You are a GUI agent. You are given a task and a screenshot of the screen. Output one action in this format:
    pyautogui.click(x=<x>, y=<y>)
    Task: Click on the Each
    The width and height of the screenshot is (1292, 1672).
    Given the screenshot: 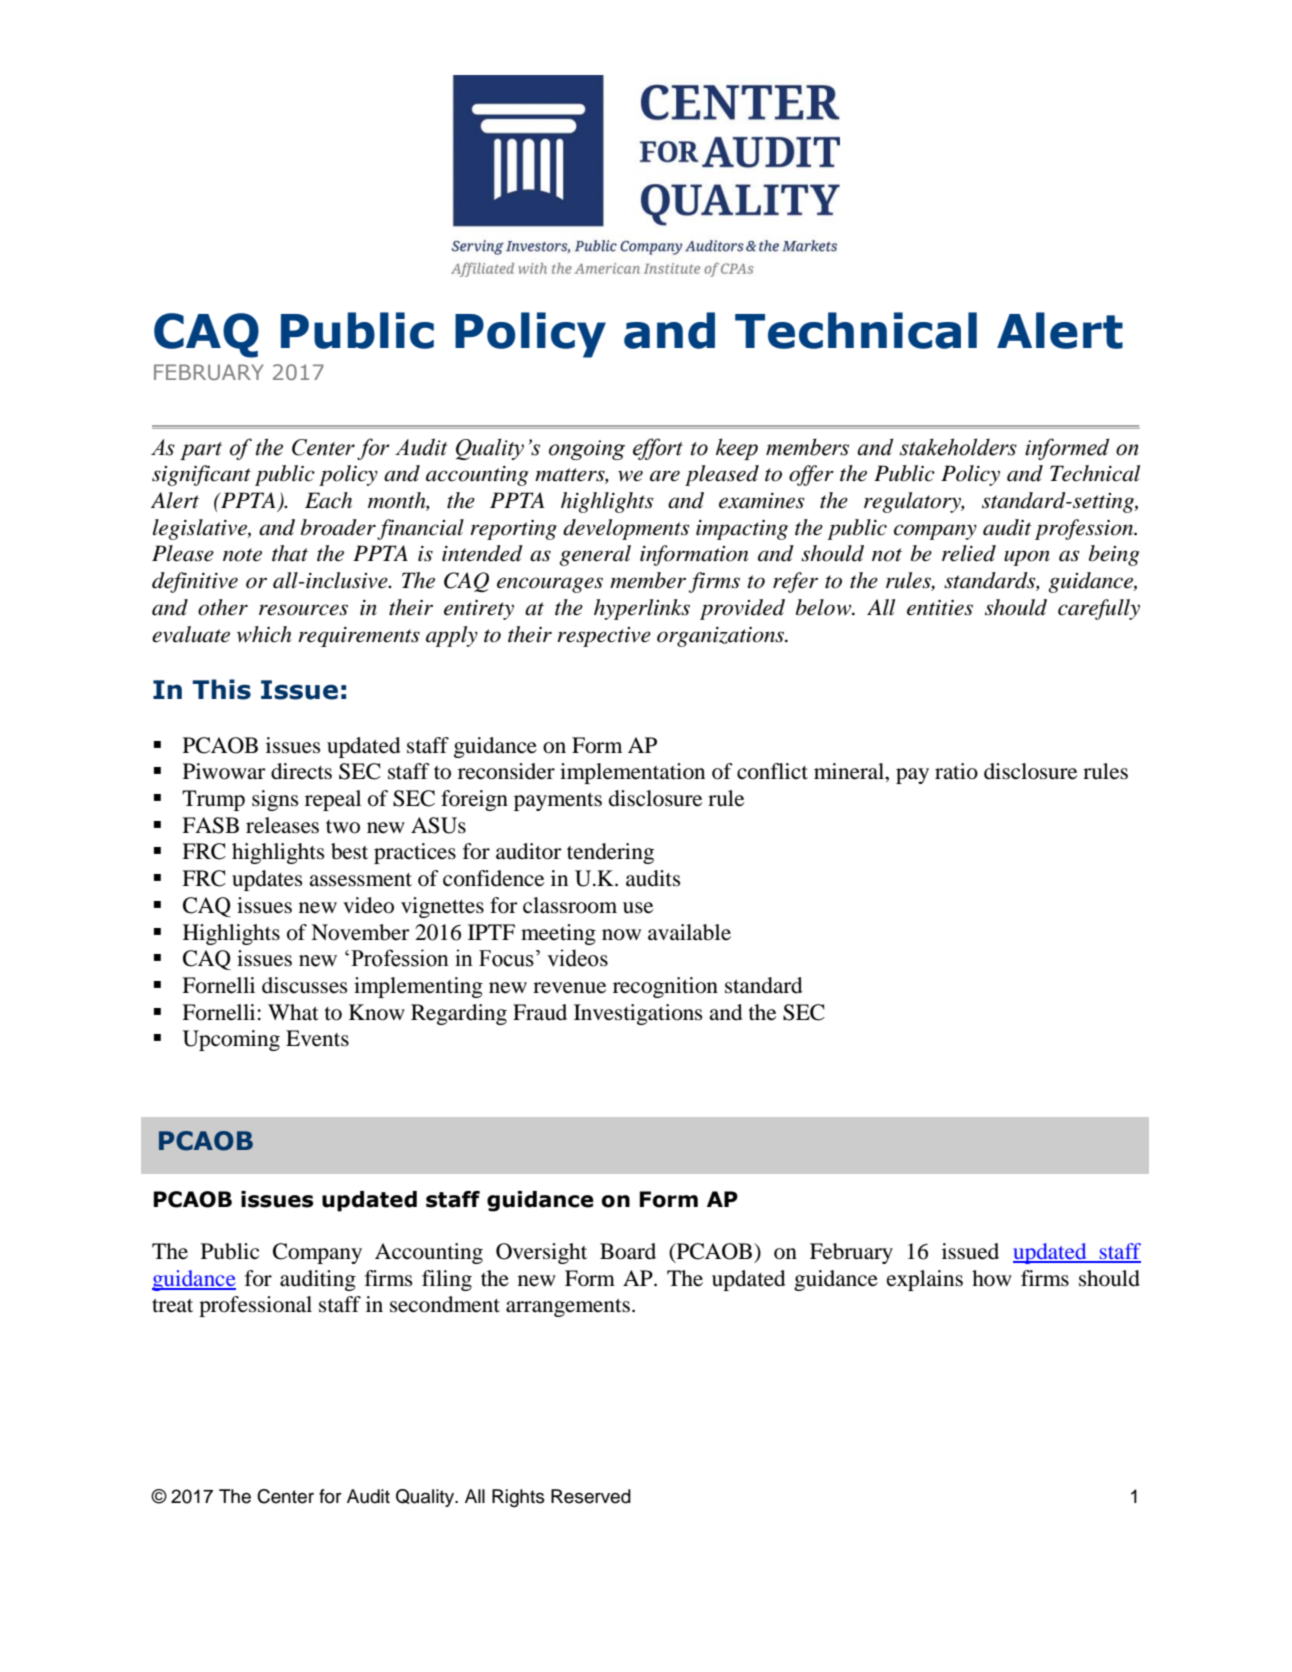 What is the action you would take?
    pyautogui.click(x=328, y=500)
